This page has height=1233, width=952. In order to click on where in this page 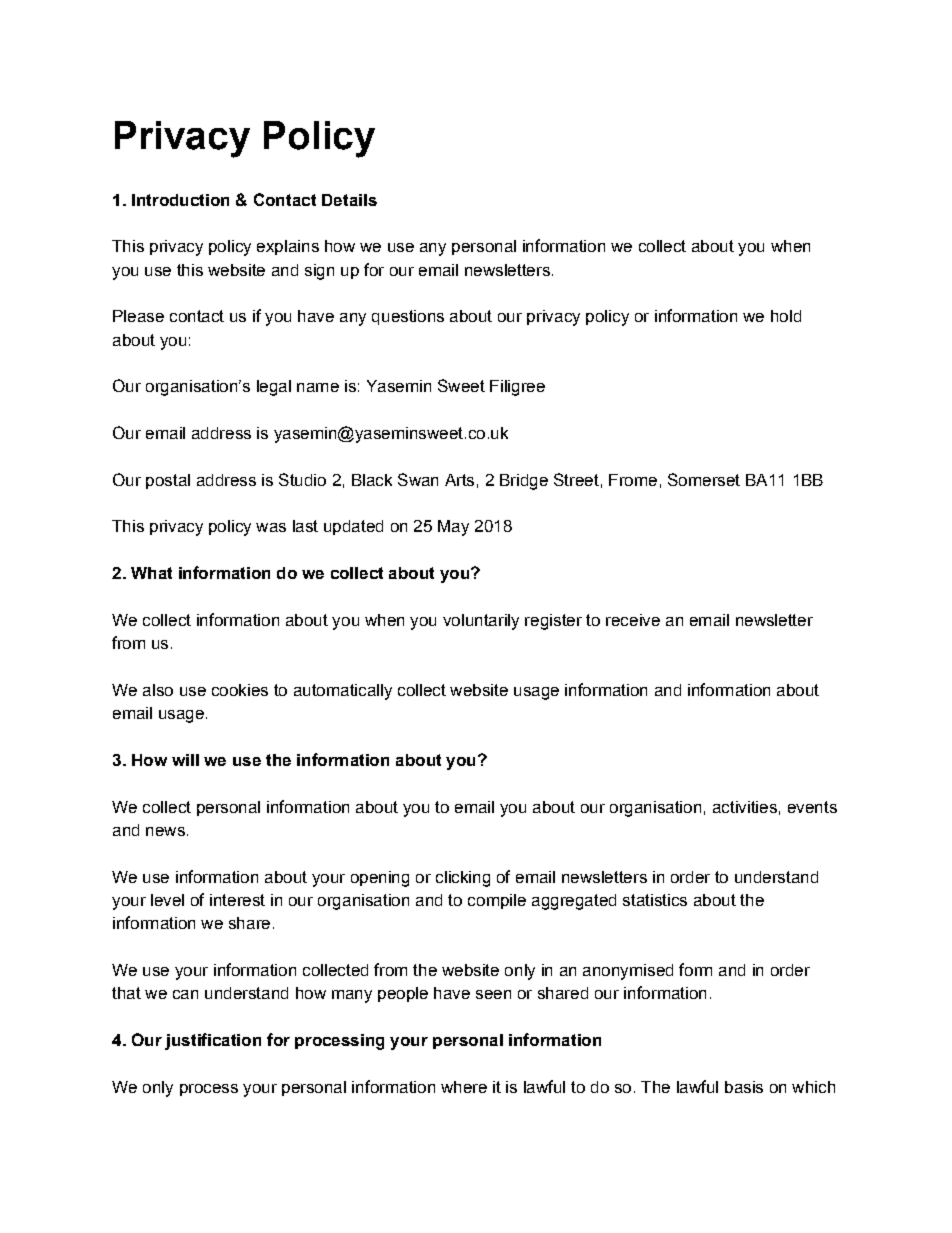, I will do `click(464, 1087)`.
